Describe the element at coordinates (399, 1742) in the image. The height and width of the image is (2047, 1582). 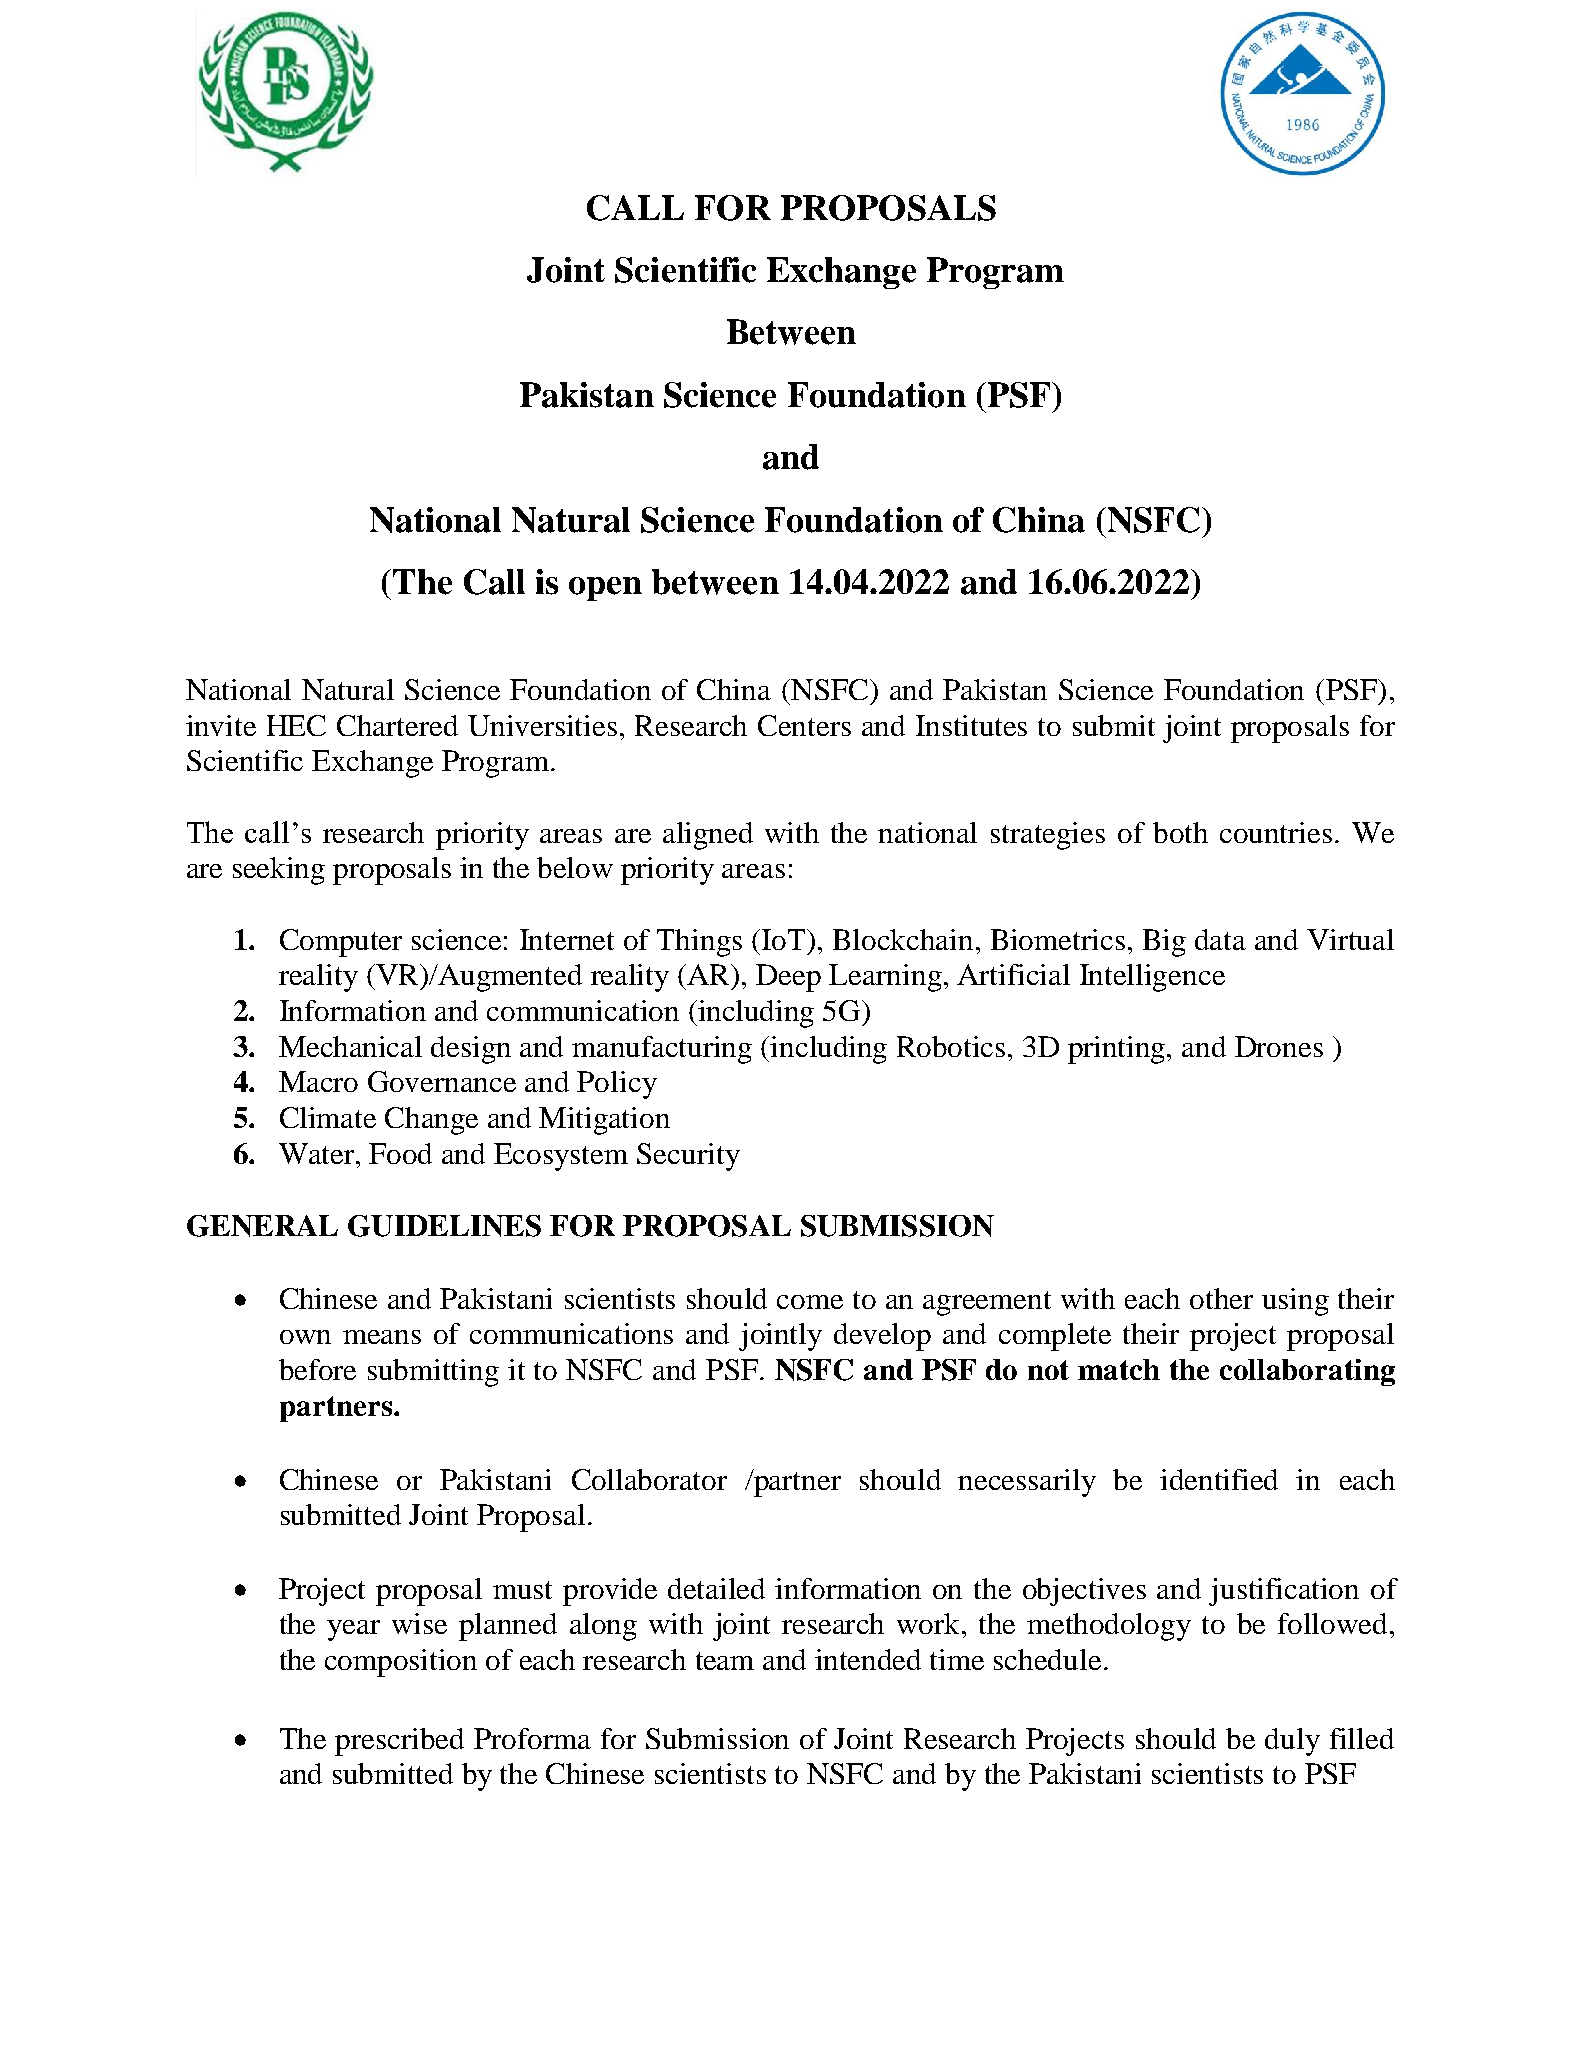
I see `prescribed` at that location.
